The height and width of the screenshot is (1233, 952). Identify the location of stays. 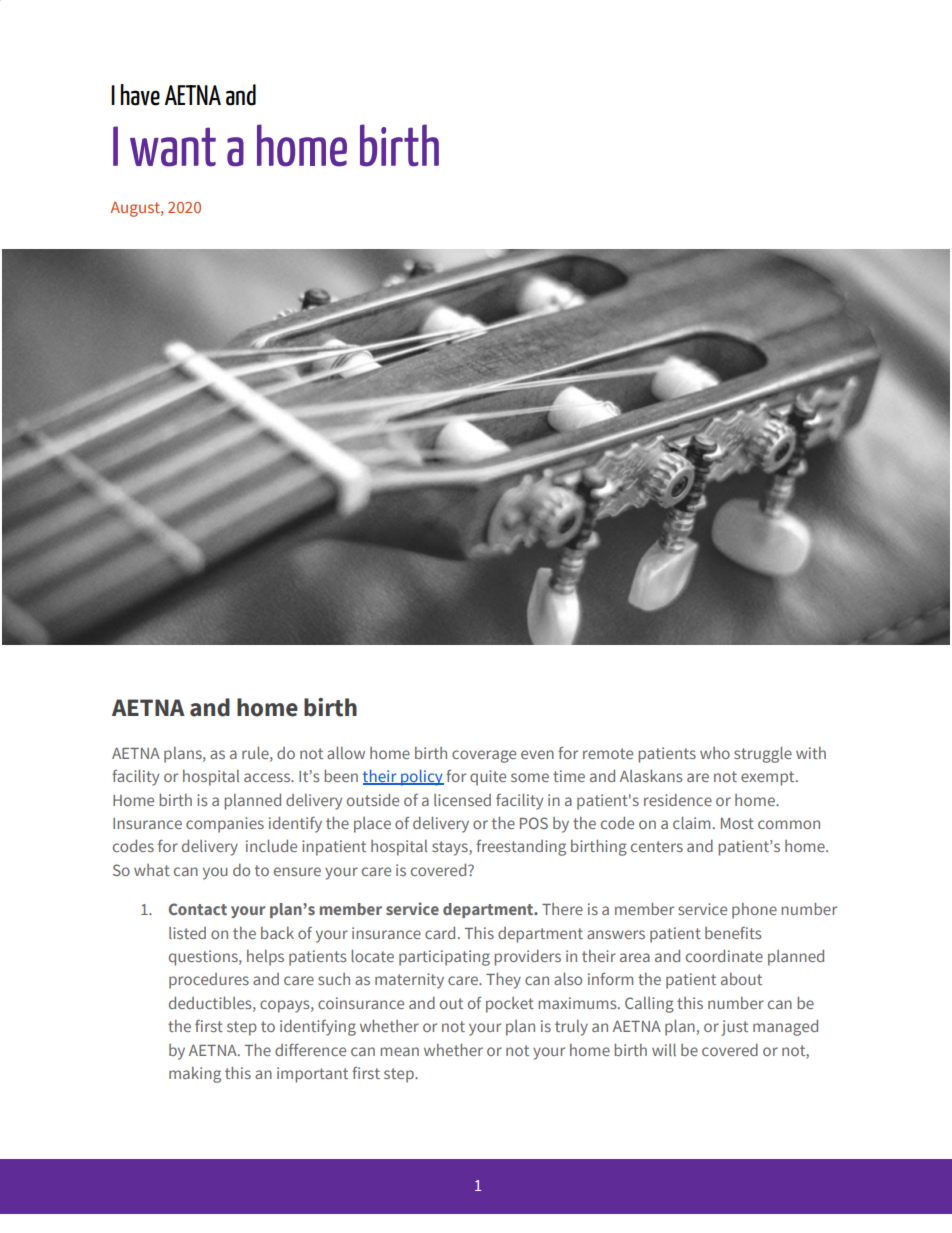
(451, 848).
